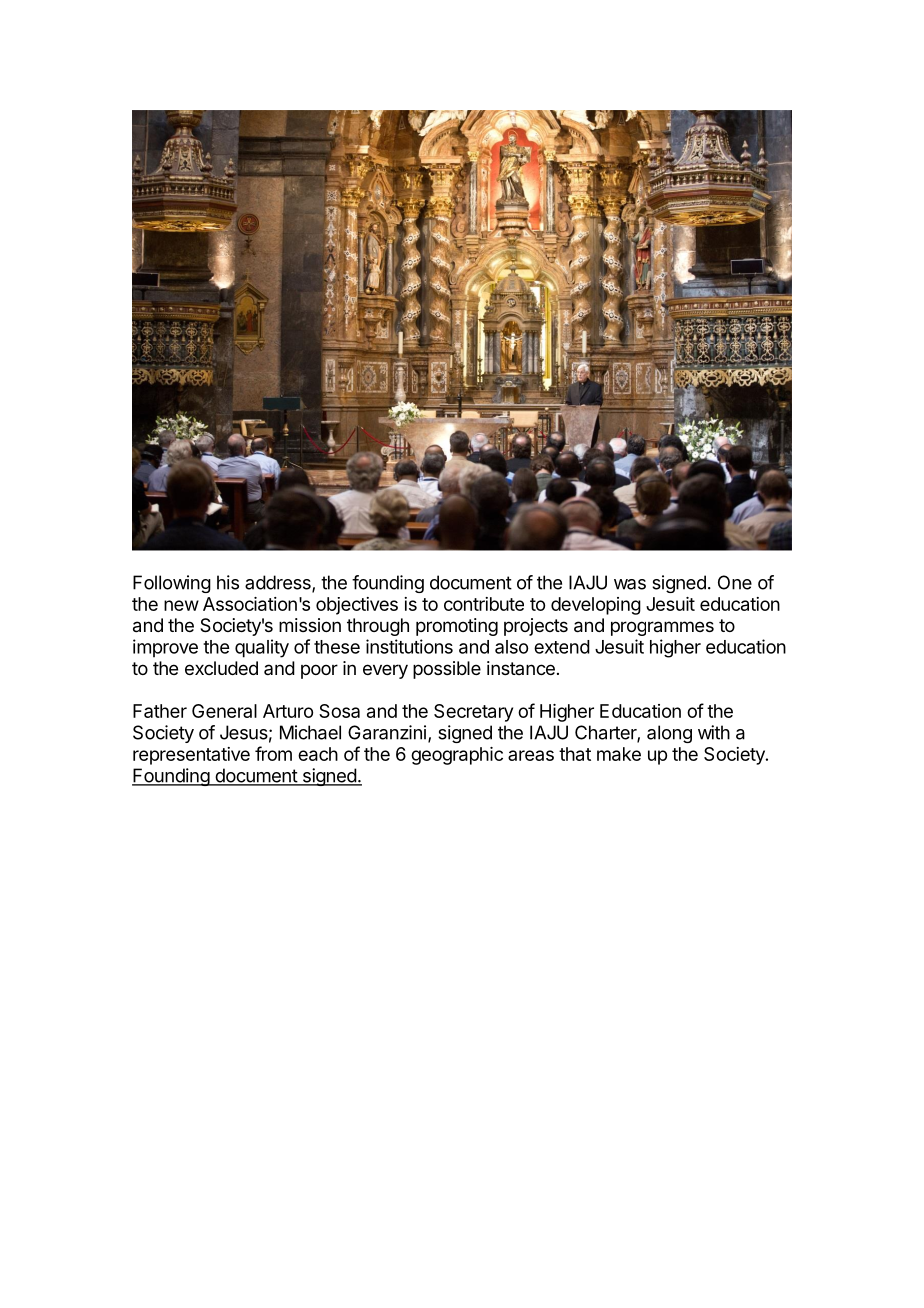 This page has height=1308, width=924. I want to click on from, so click(273, 753).
